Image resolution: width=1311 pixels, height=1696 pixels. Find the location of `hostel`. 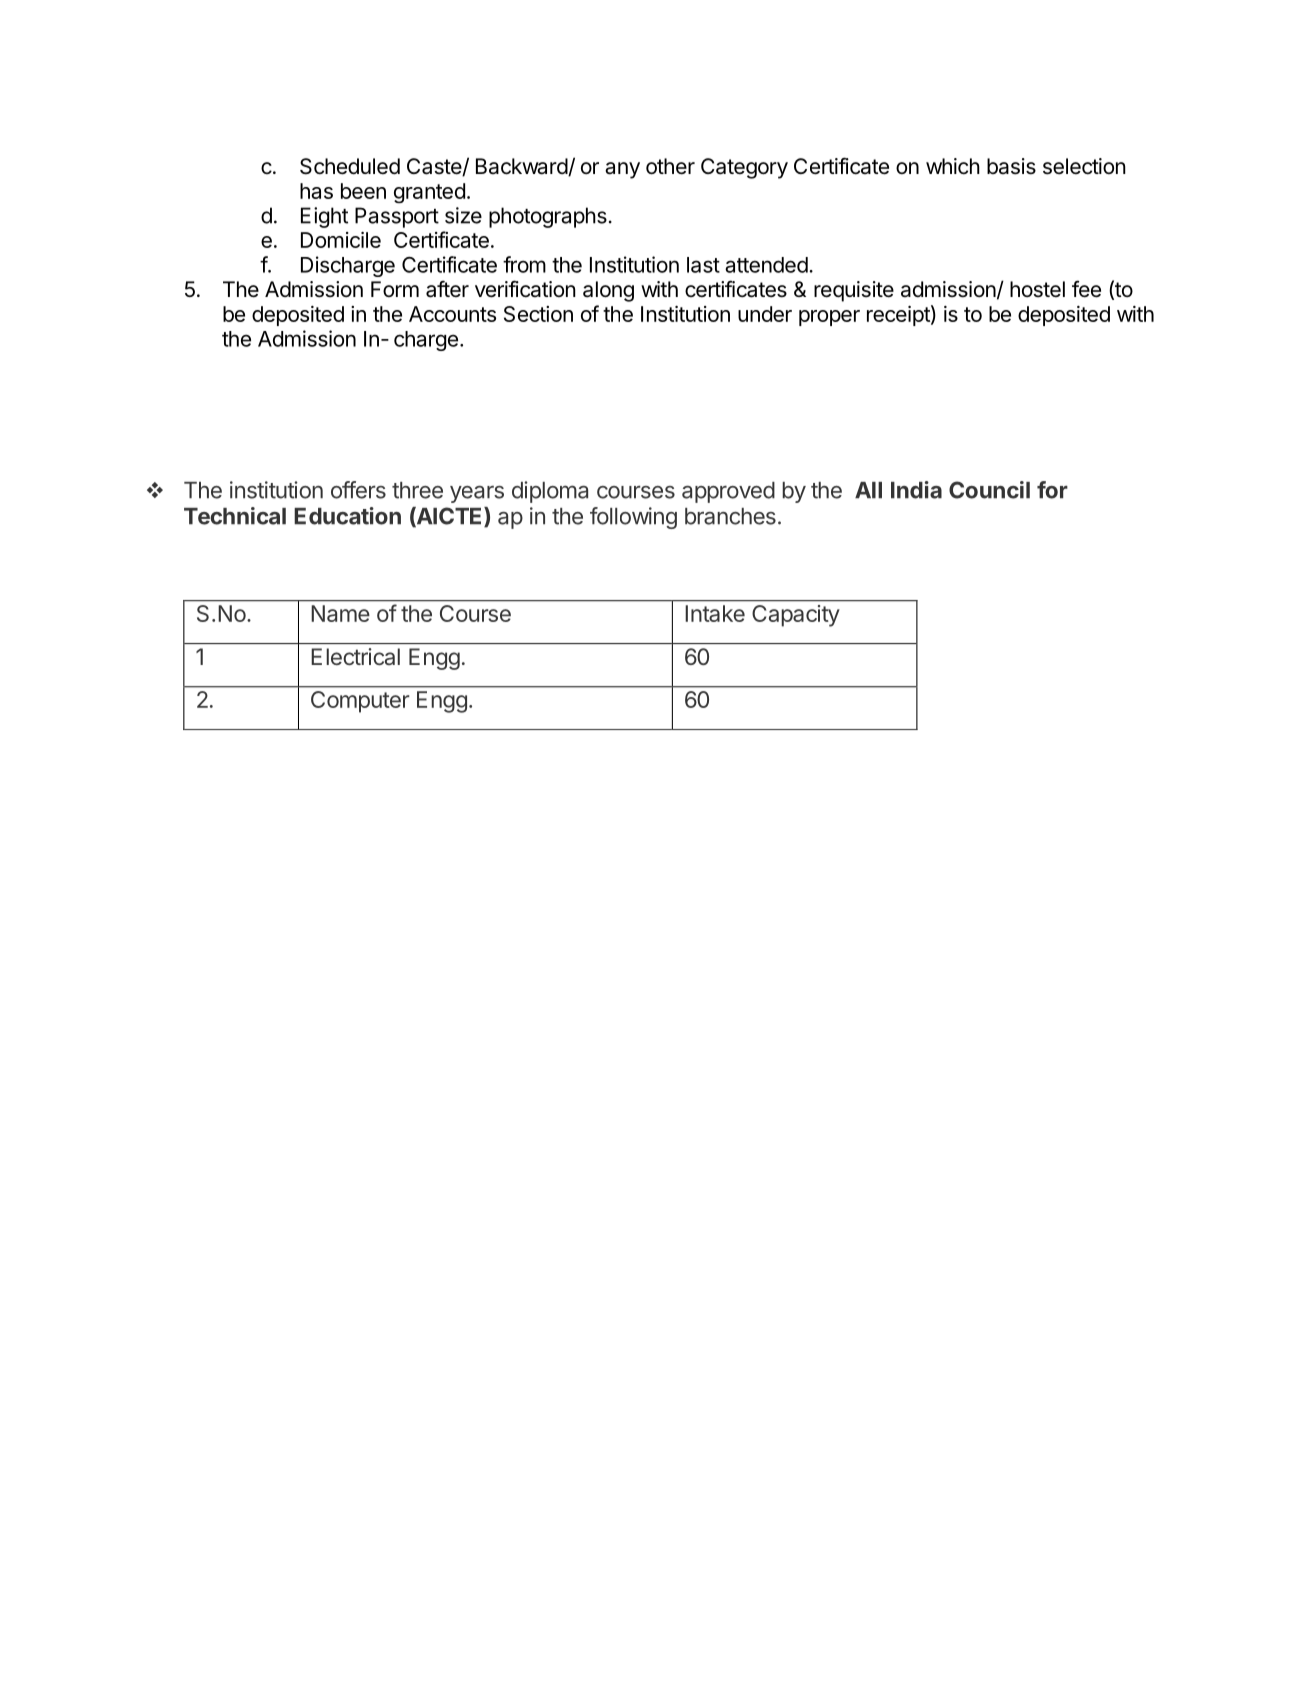

hostel is located at coordinates (1037, 289).
